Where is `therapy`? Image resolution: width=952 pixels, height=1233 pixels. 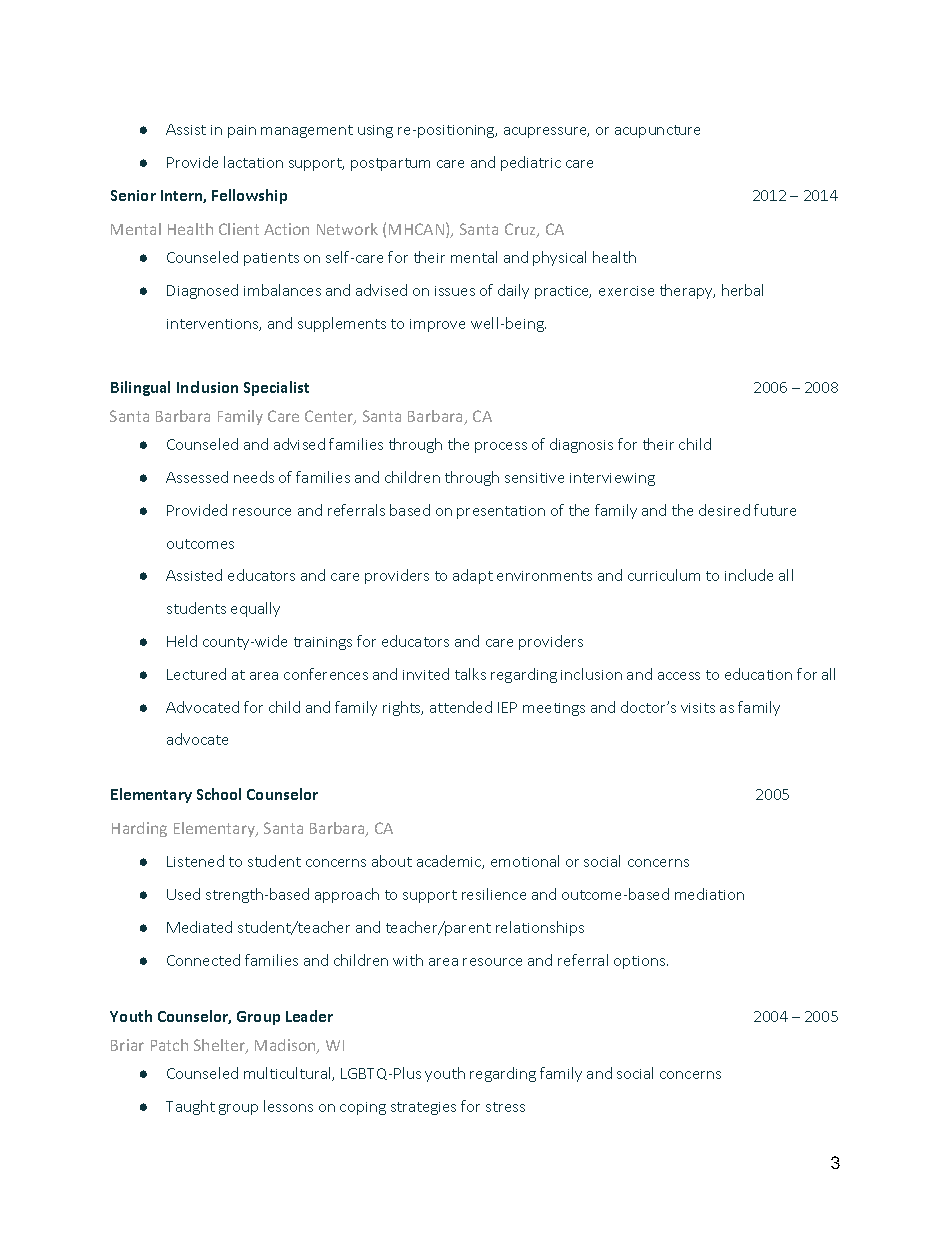
therapy is located at coordinates (687, 291).
